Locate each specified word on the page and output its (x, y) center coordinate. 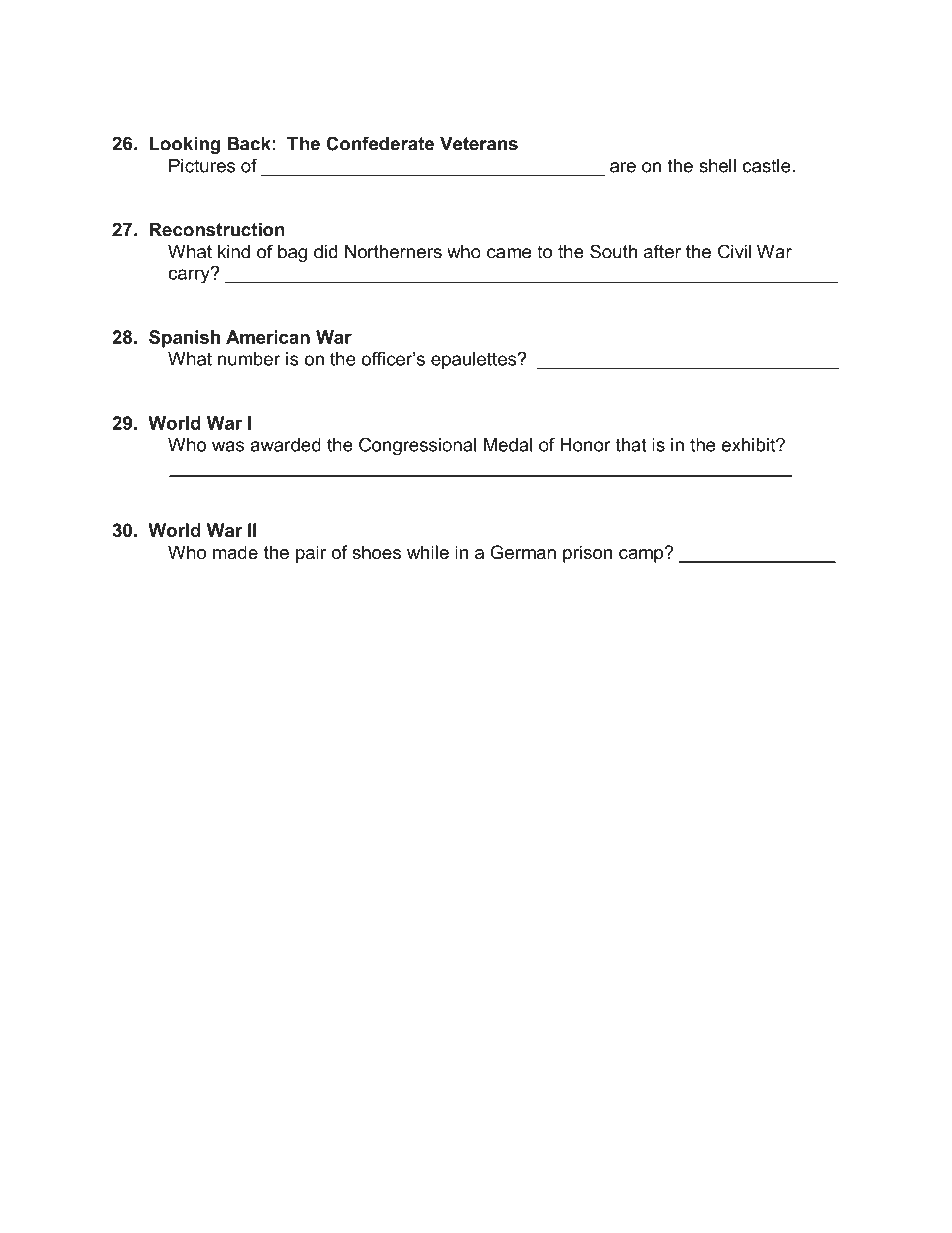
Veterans (479, 144)
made (235, 552)
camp (642, 555)
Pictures (202, 166)
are (623, 167)
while (428, 552)
